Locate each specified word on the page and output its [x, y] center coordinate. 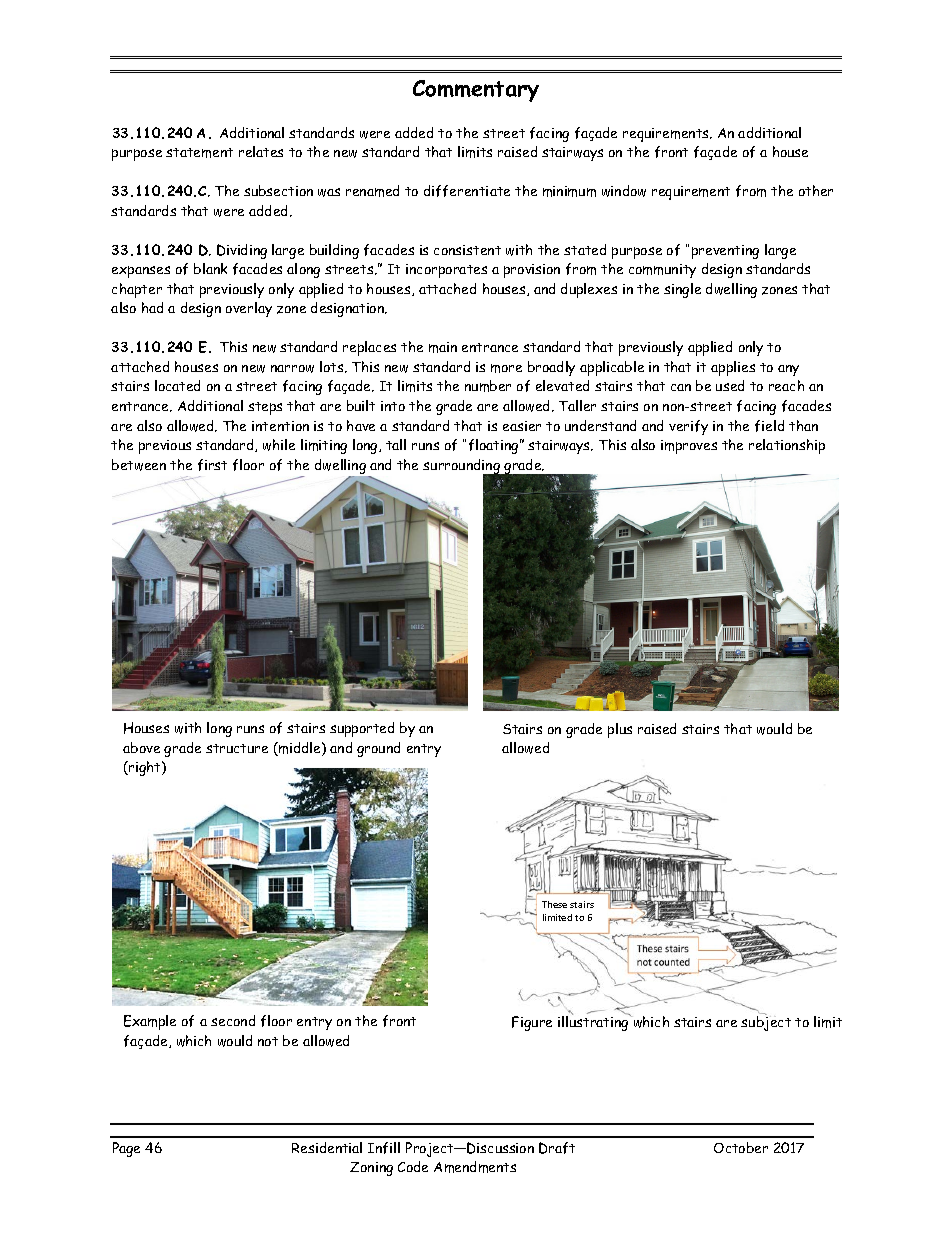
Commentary [476, 91]
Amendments [475, 1167]
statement [199, 153]
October [741, 1147]
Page [126, 1149]
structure [237, 748]
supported [362, 729]
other [816, 190]
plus [620, 730]
